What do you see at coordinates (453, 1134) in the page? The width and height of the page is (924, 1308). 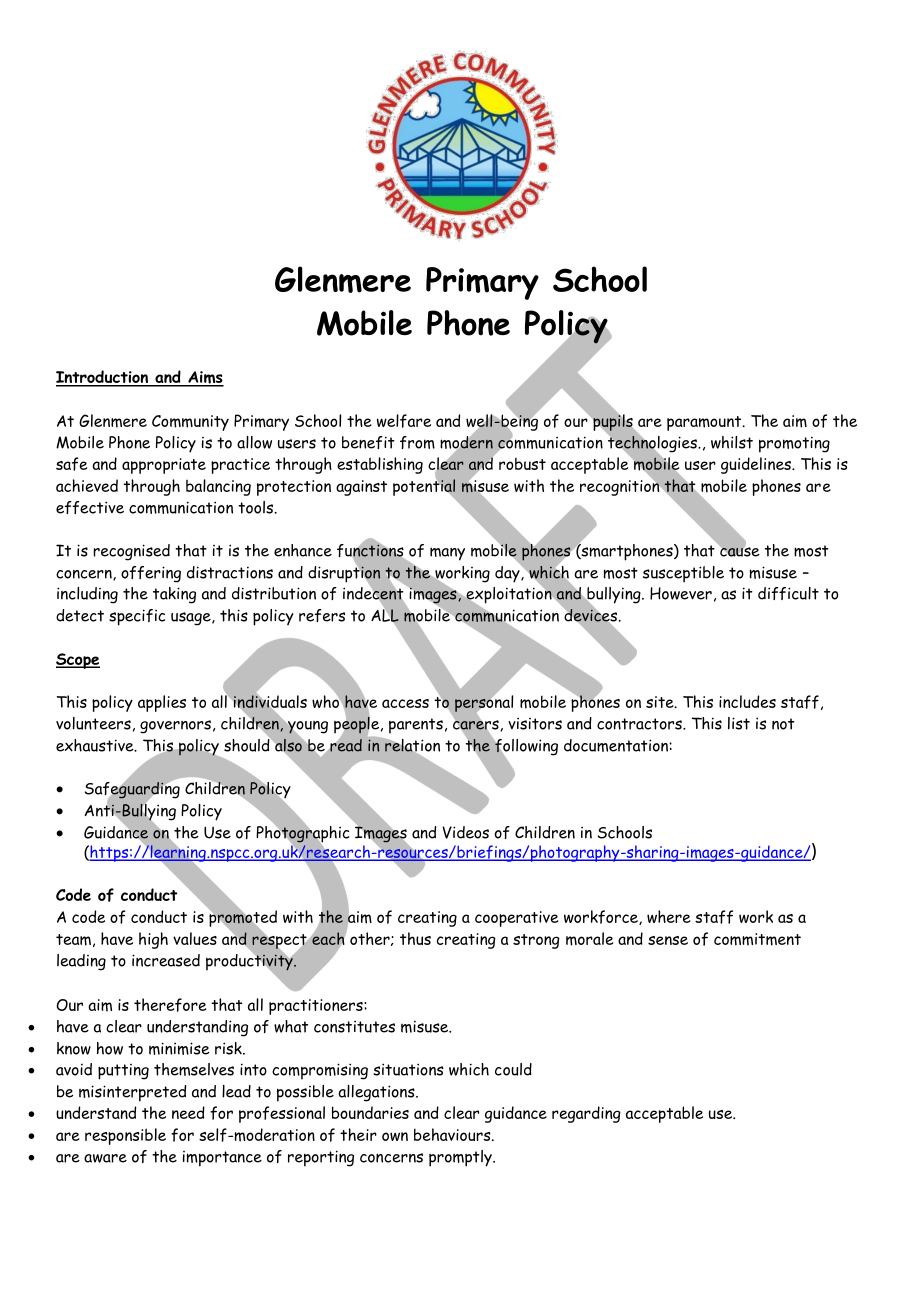 I see `behaviours` at bounding box center [453, 1134].
